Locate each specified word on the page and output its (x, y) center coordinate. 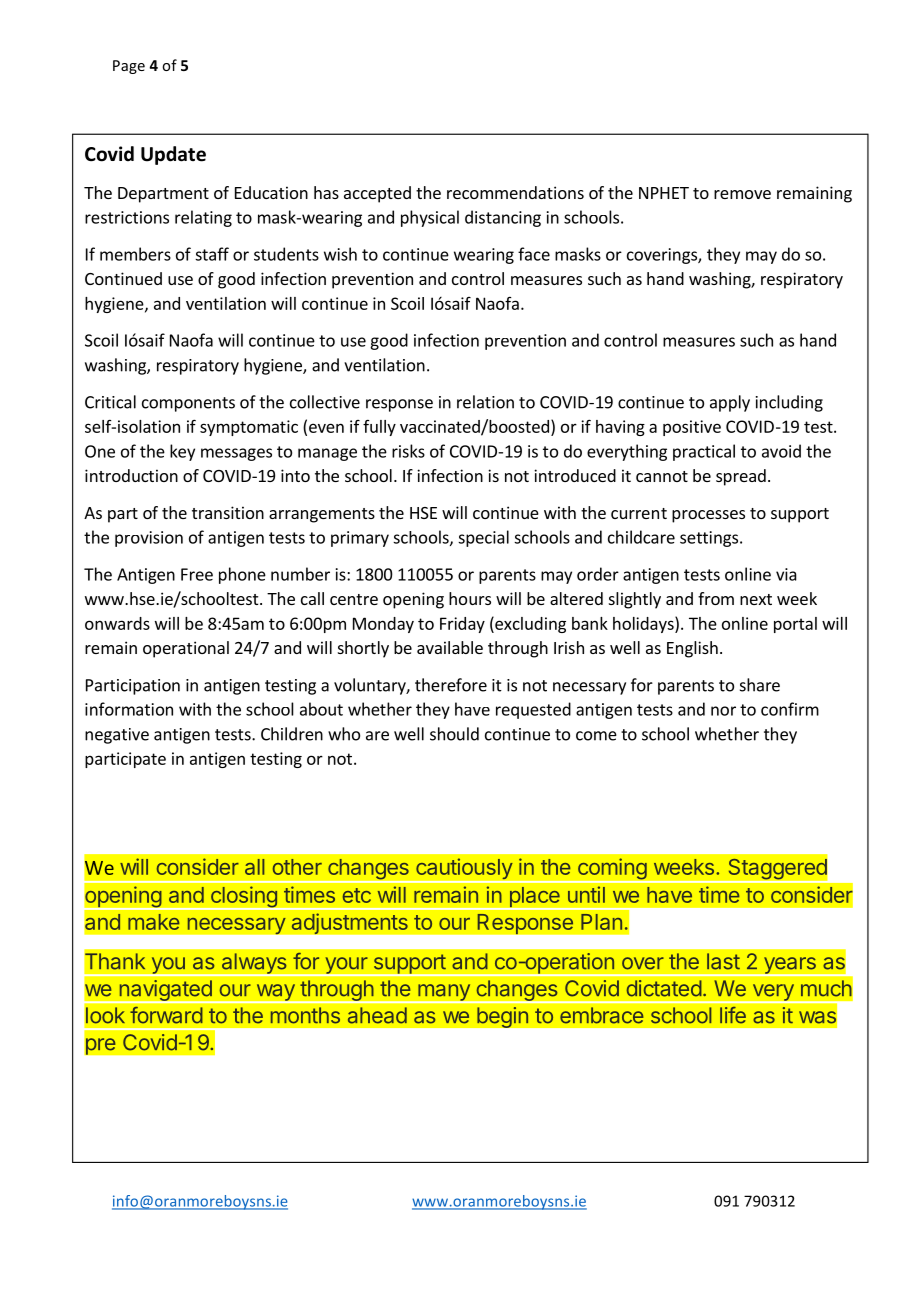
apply (730, 403)
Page (129, 67)
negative (117, 736)
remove (742, 194)
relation (485, 402)
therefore (451, 685)
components (188, 404)
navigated (165, 991)
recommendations (515, 192)
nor (723, 711)
